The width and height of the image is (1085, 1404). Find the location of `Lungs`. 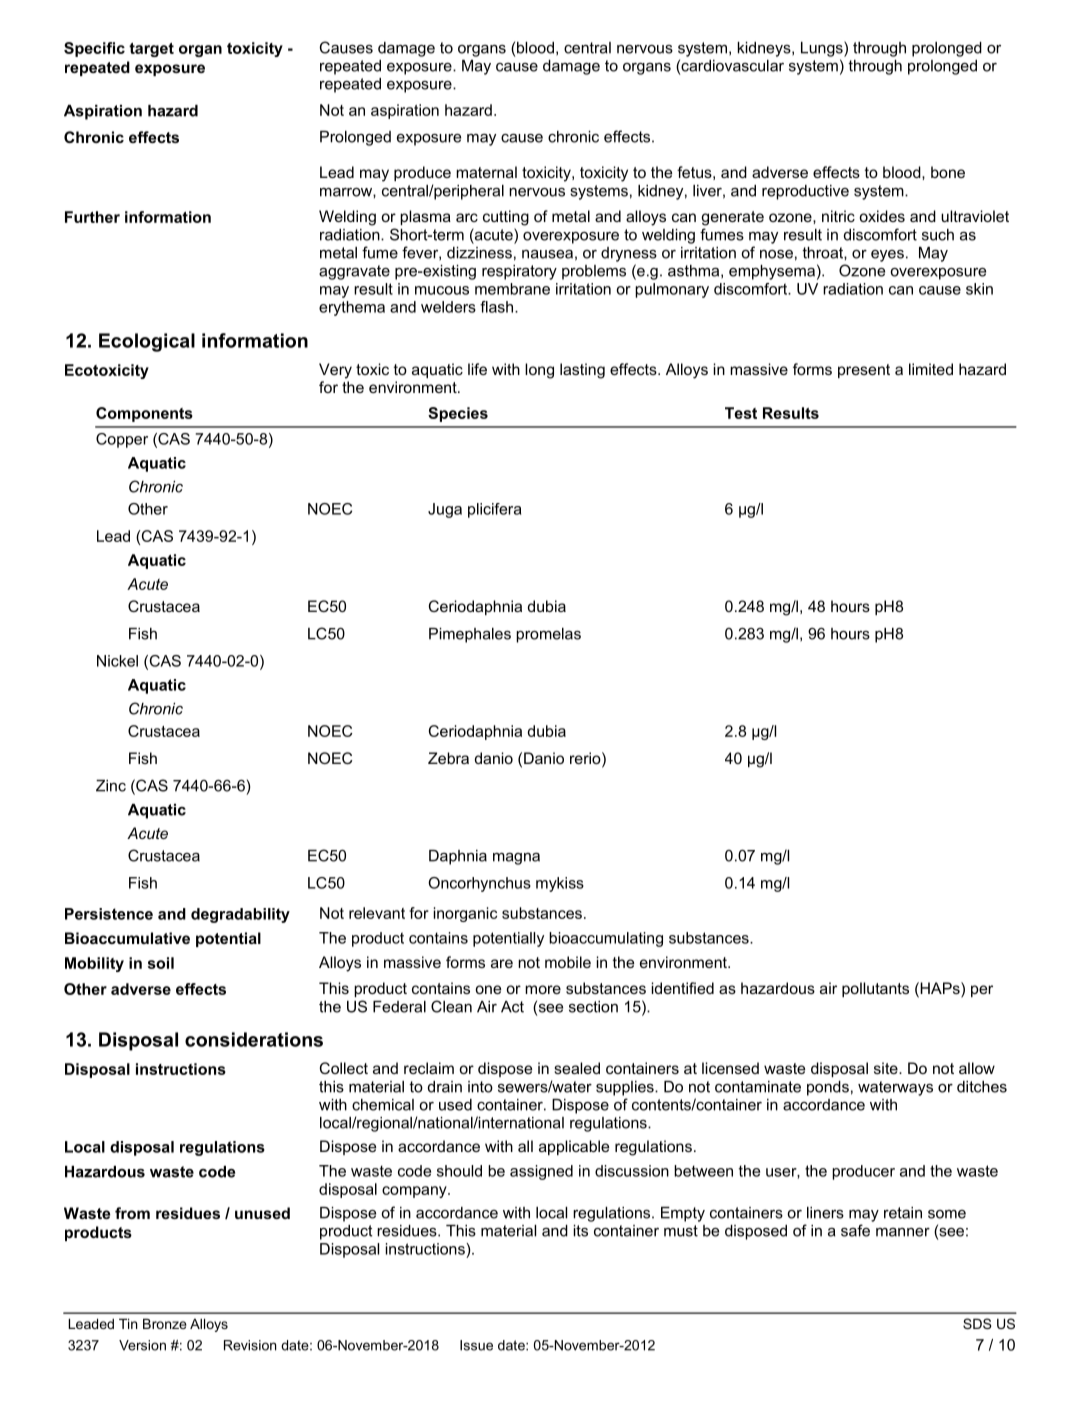

Lungs is located at coordinates (823, 49).
